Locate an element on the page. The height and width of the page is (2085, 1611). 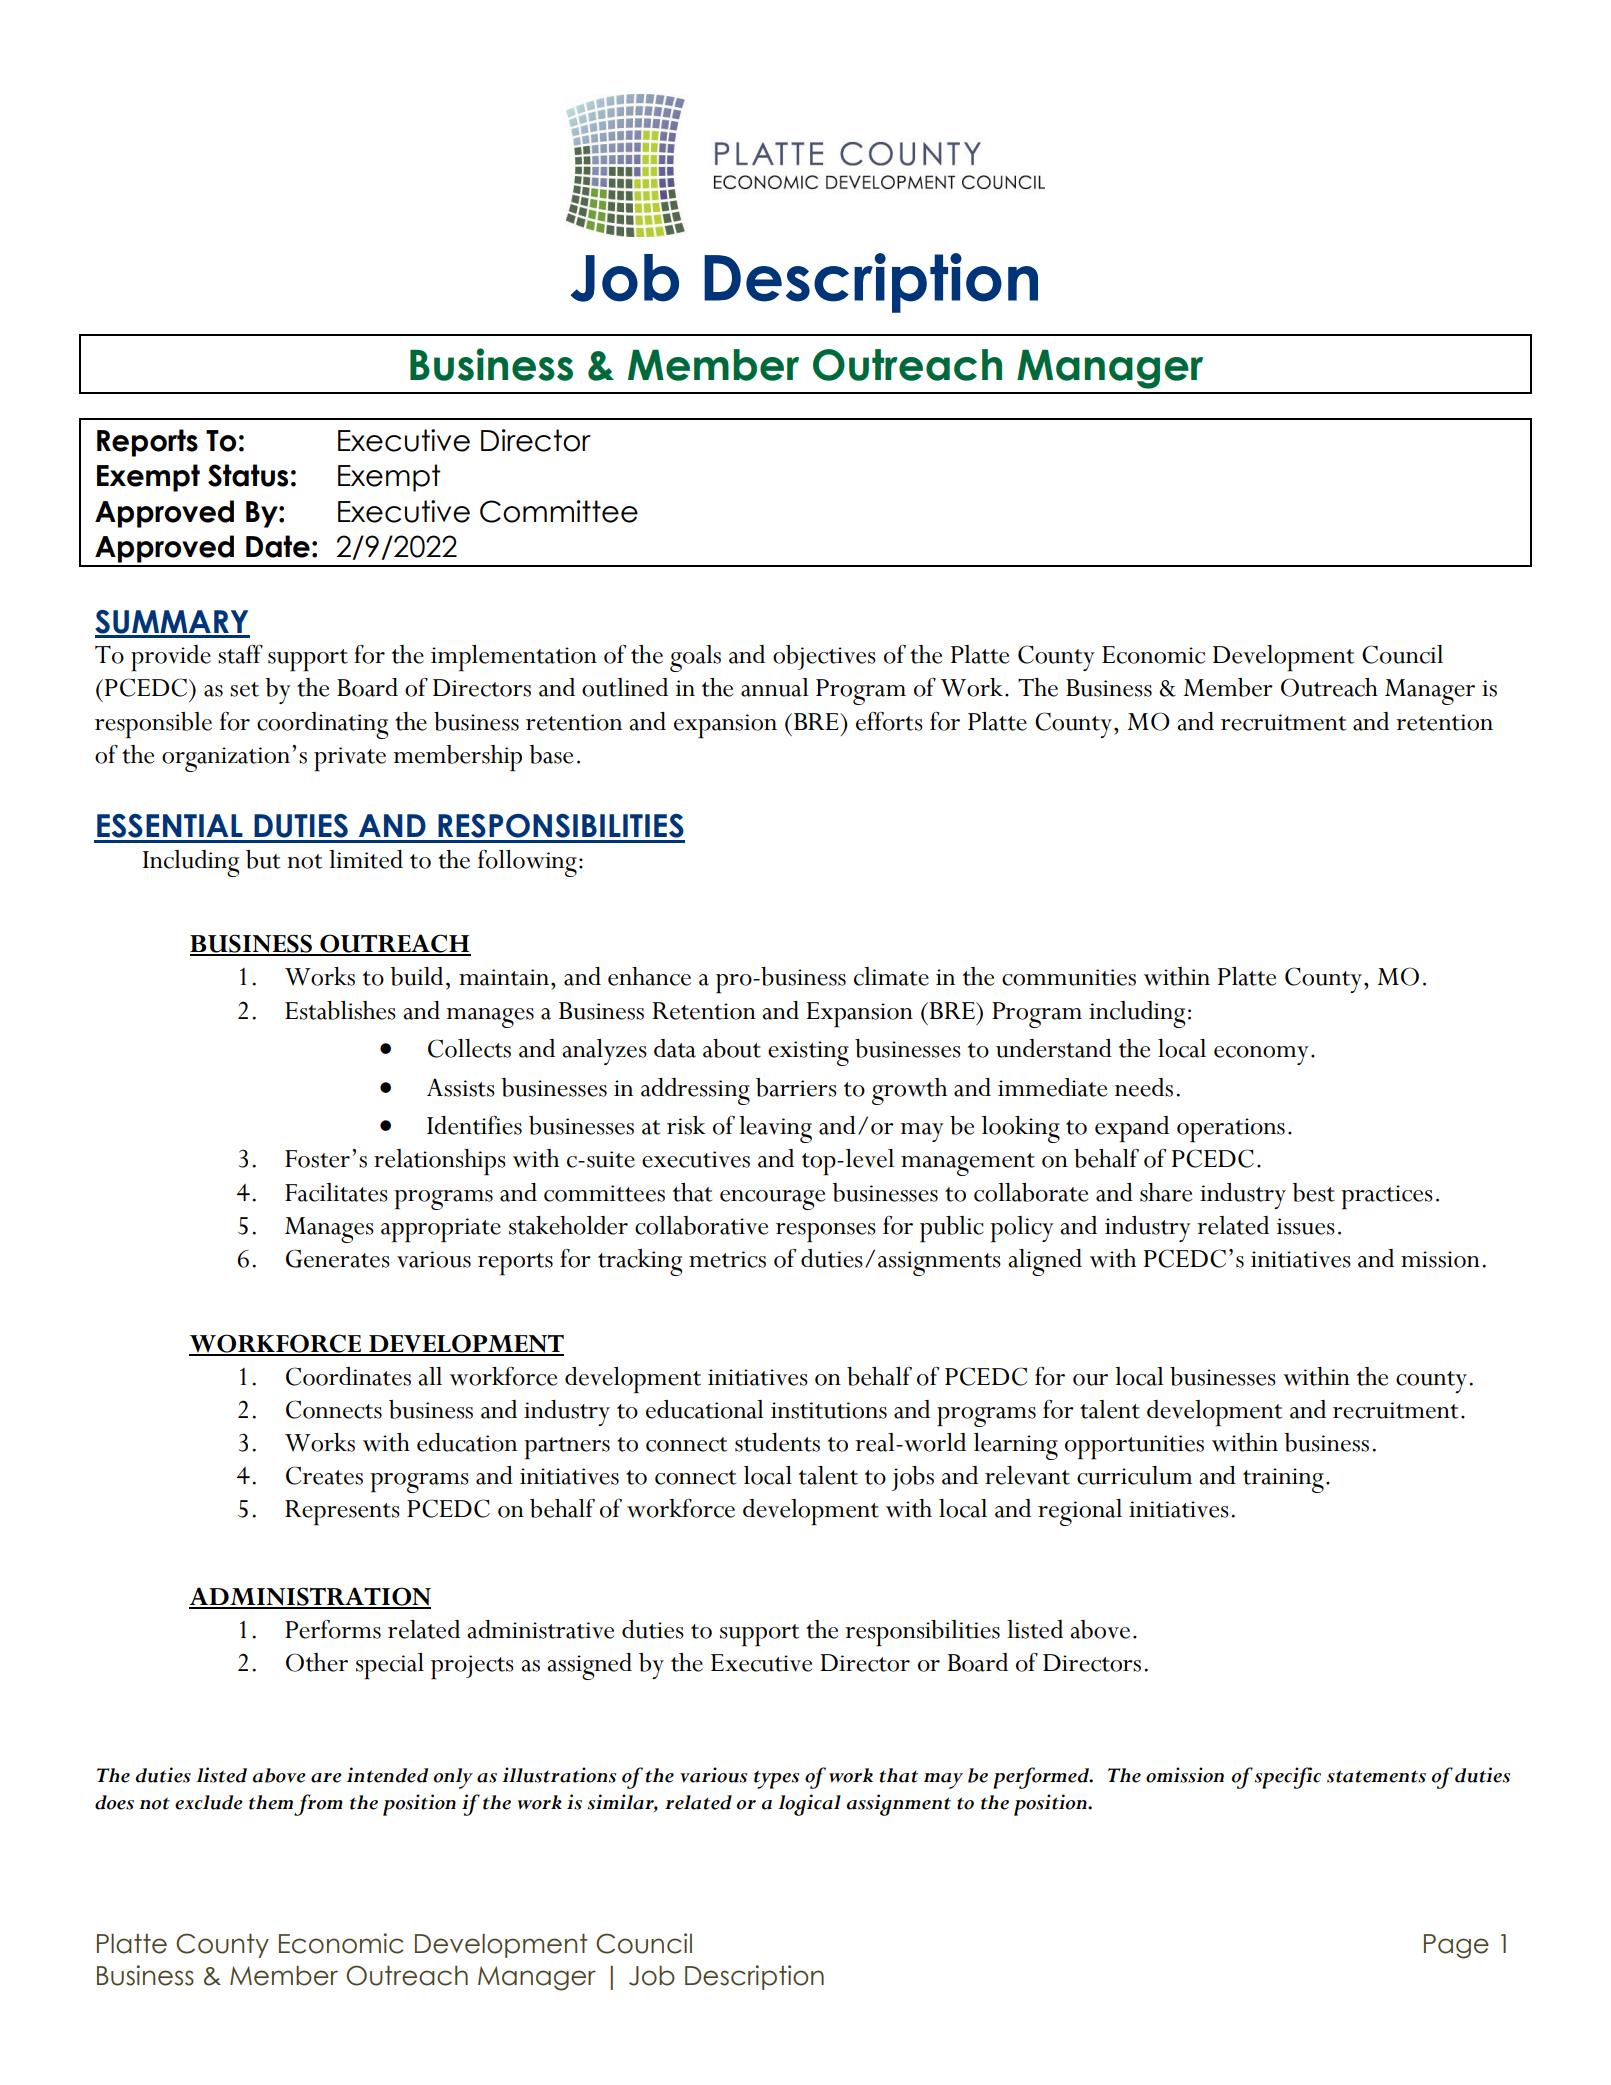
efforts is located at coordinates (889, 721).
